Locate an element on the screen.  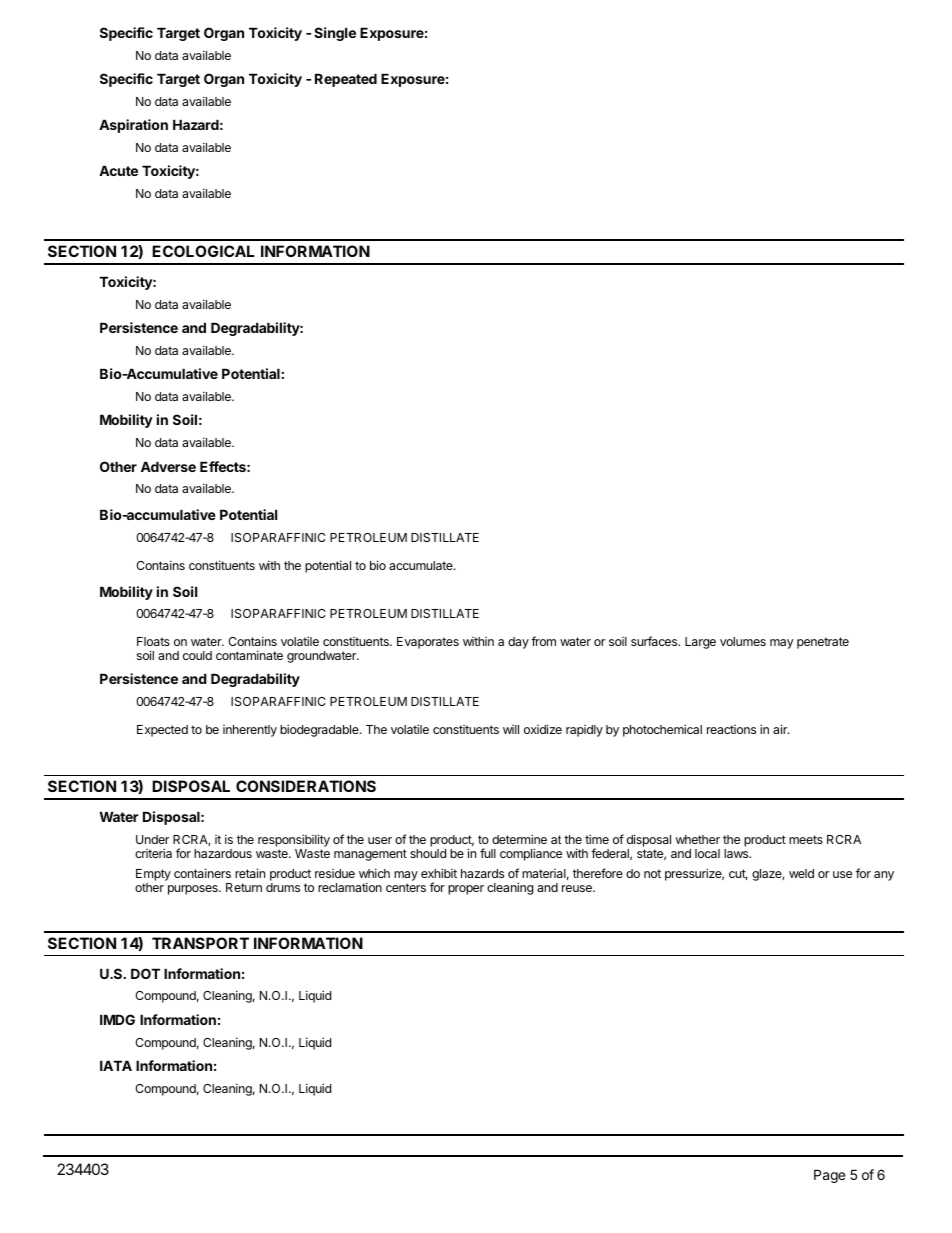
air is located at coordinates (781, 729).
